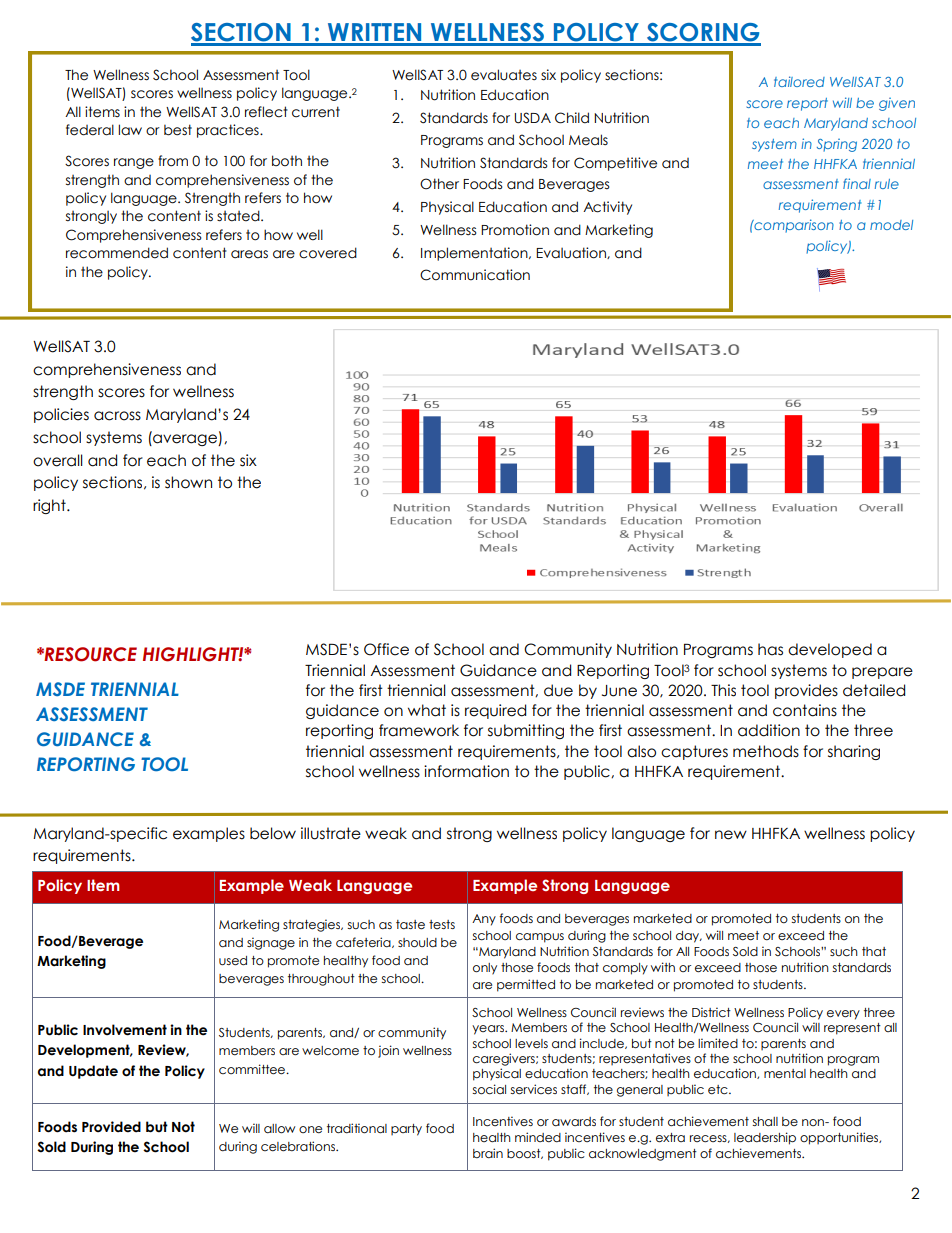  What do you see at coordinates (799, 81) in the screenshot?
I see `tailored` at bounding box center [799, 81].
